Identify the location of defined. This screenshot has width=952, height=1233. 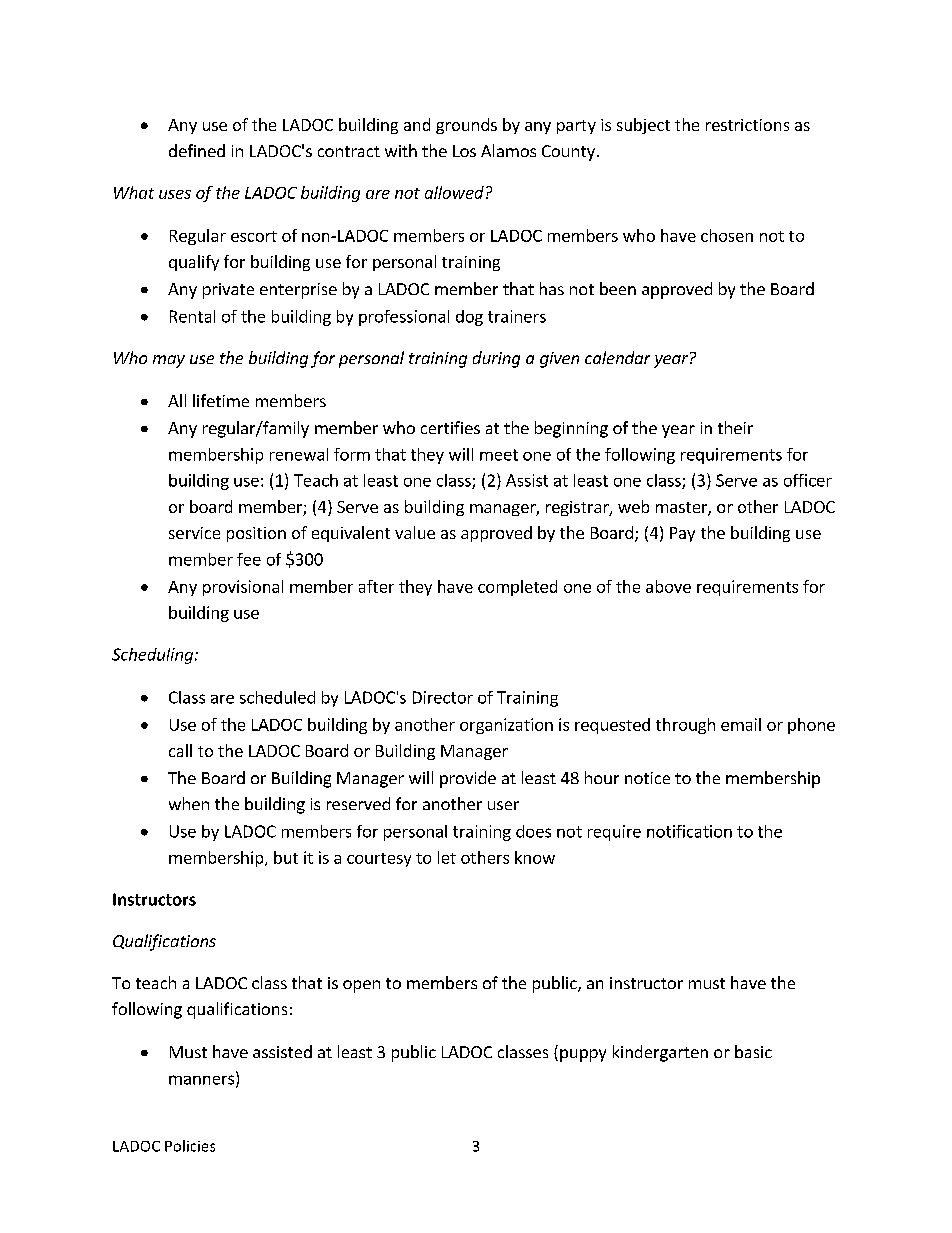
(197, 150).
